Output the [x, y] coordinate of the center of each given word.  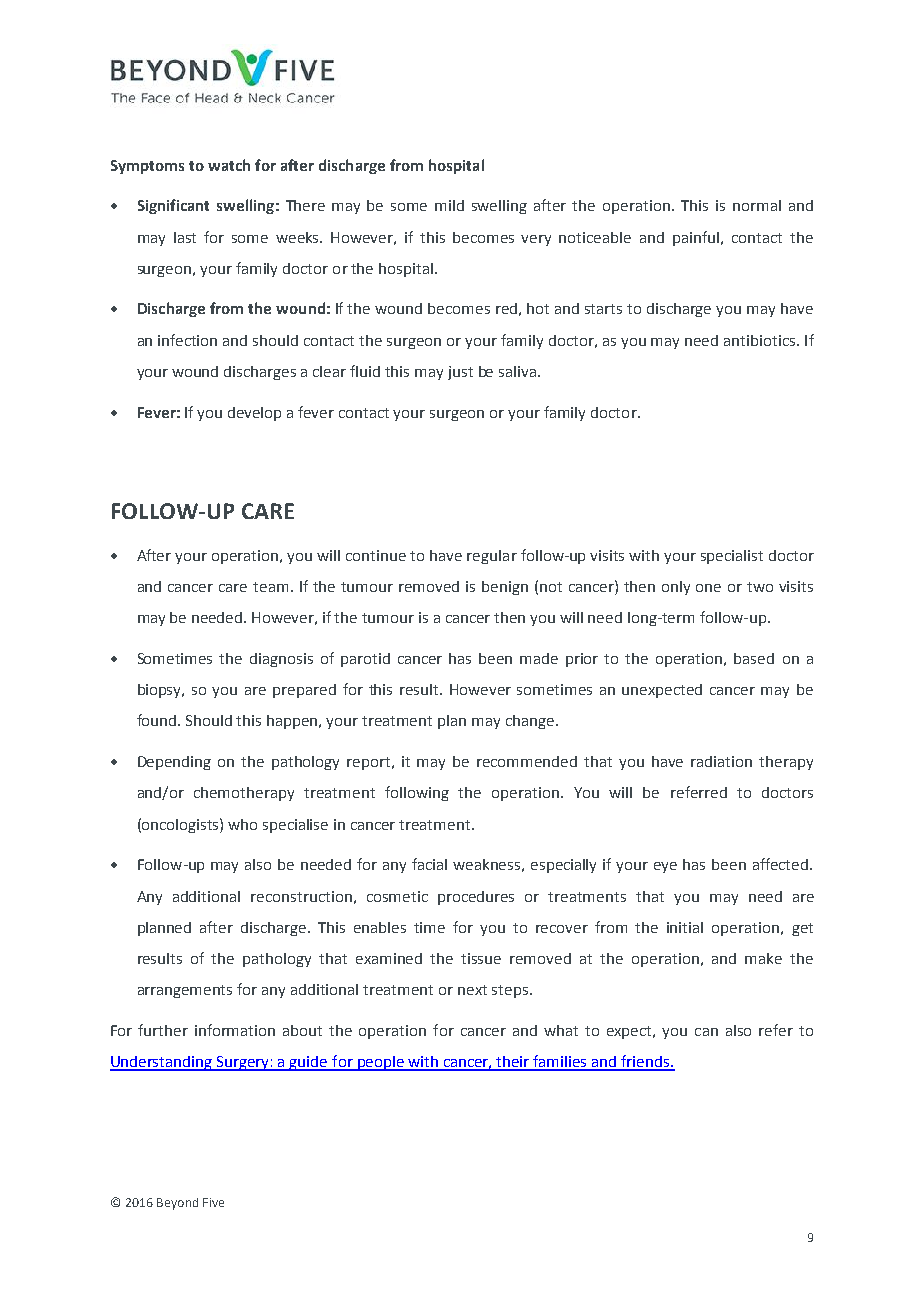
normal [757, 205]
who [242, 824]
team [270, 587]
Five [213, 1202]
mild [449, 205]
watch [229, 165]
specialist [732, 557]
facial [429, 864]
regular [492, 557]
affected [782, 864]
